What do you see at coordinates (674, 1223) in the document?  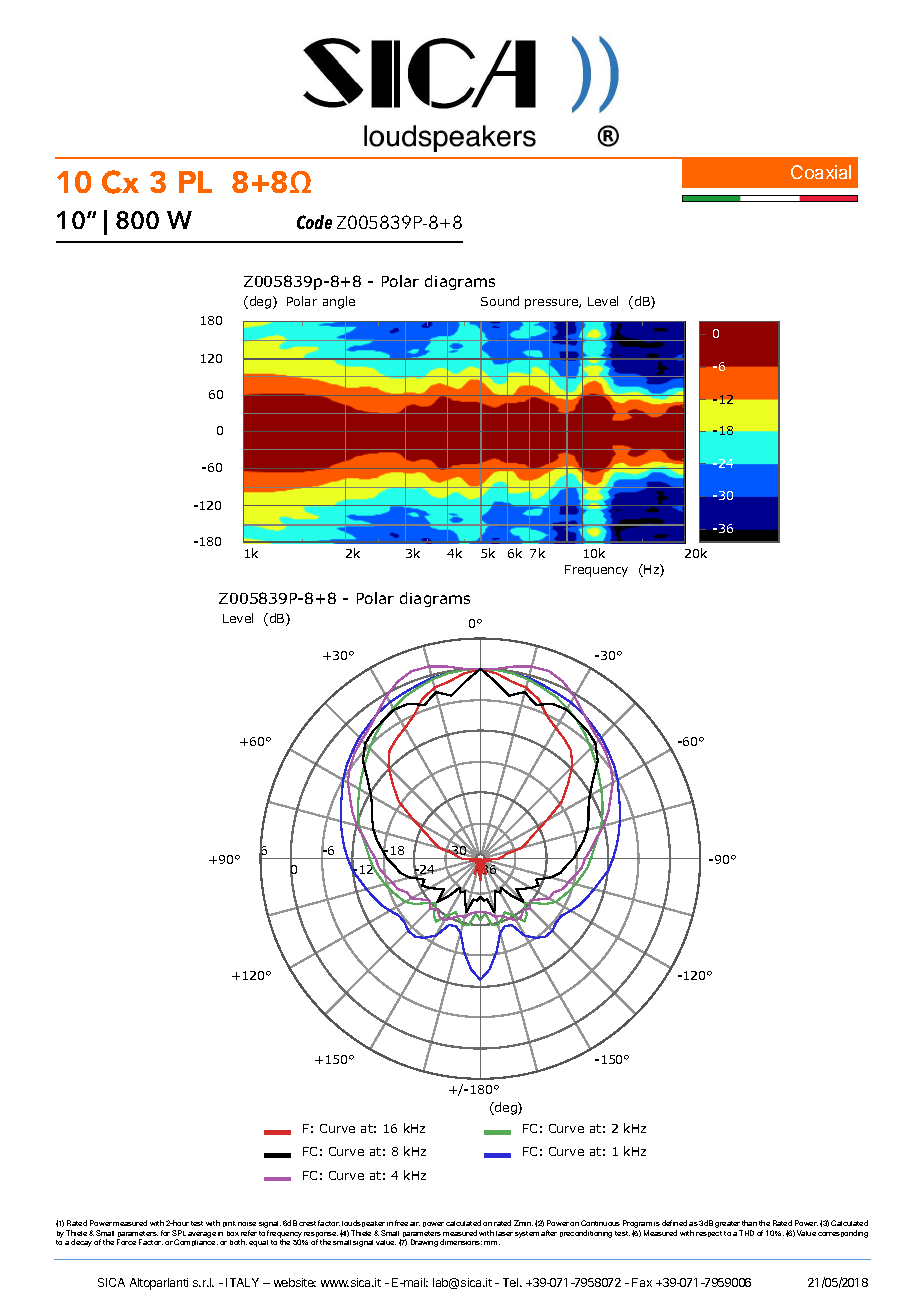 I see `defined` at bounding box center [674, 1223].
